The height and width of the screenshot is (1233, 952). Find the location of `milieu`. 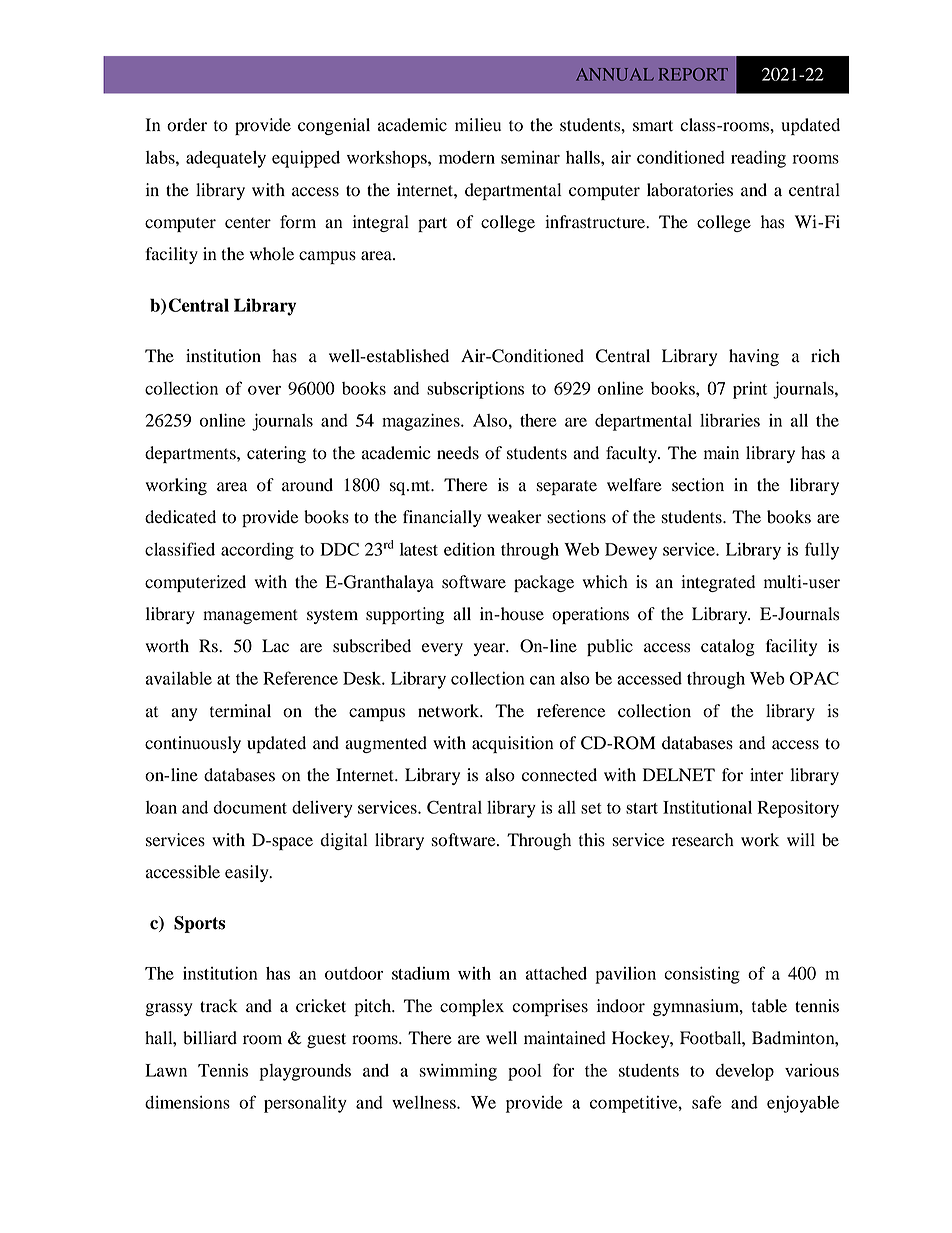

milieu is located at coordinates (478, 125).
